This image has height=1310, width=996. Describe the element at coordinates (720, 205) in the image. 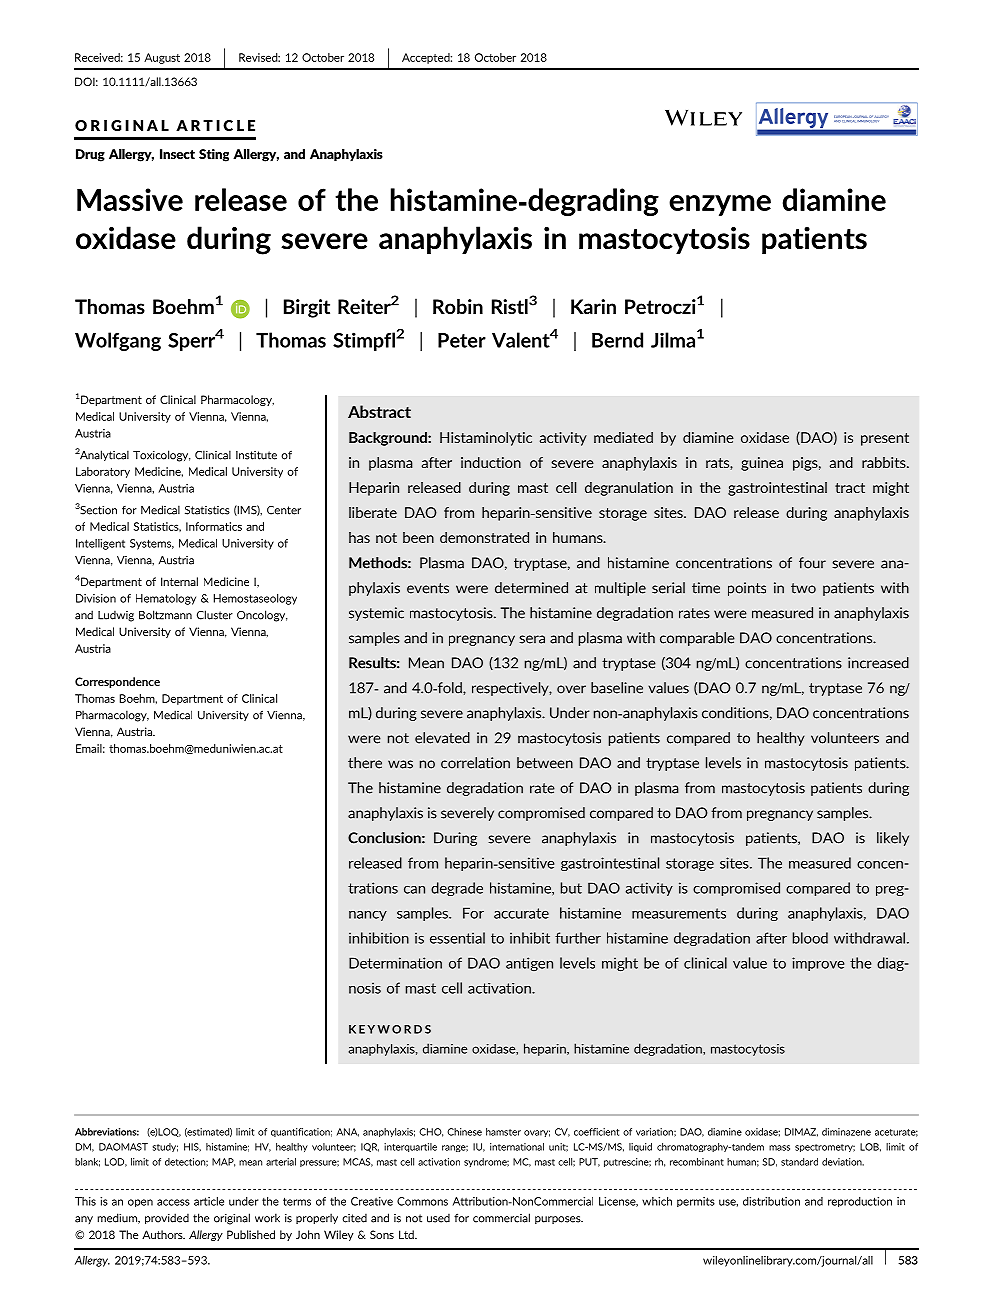

I see `enzyme` at that location.
